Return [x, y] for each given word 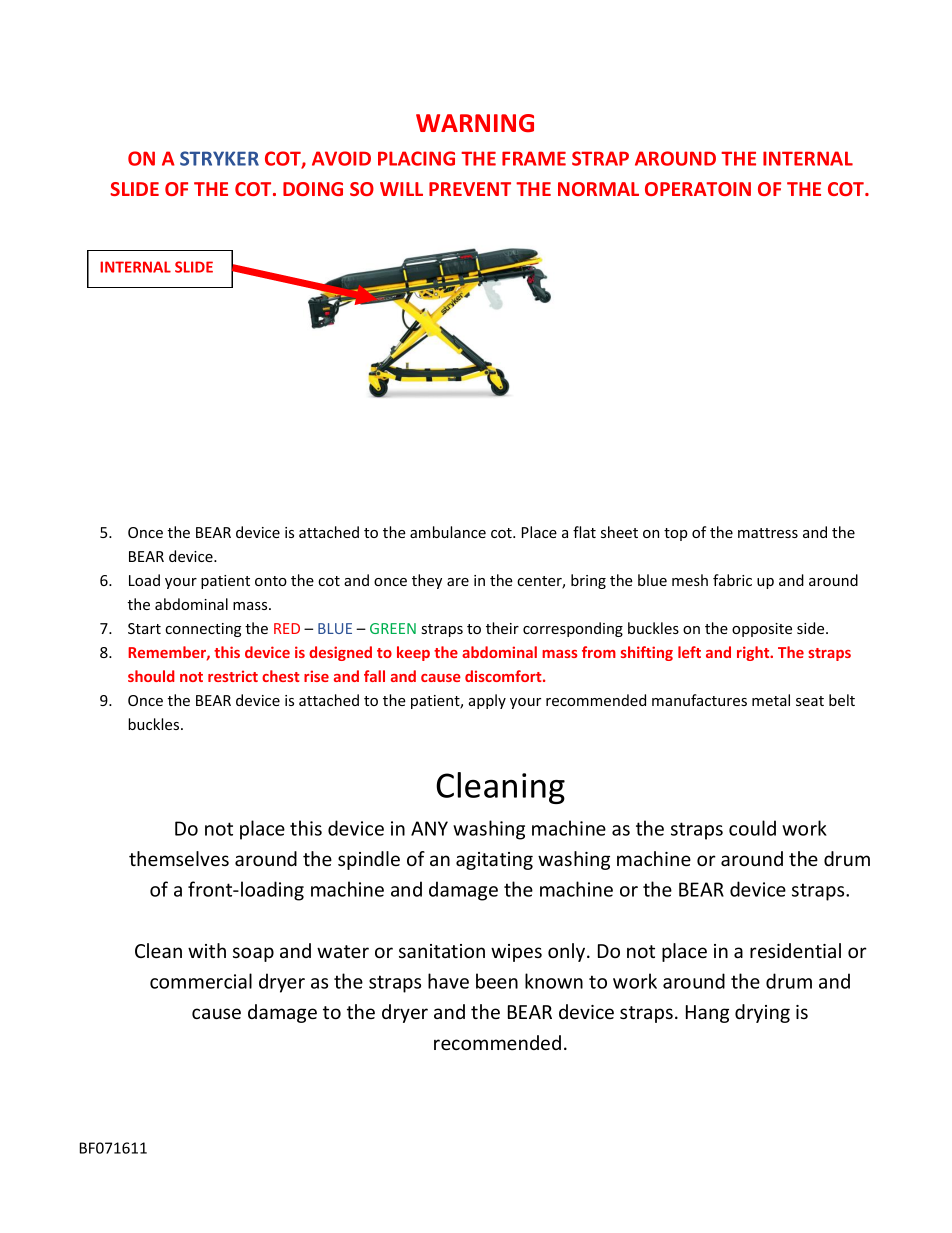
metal [771, 700]
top [676, 534]
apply [487, 701]
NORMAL [598, 189]
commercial [201, 981]
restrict [233, 676]
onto [271, 581]
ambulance [448, 532]
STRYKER [219, 158]
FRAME [534, 158]
